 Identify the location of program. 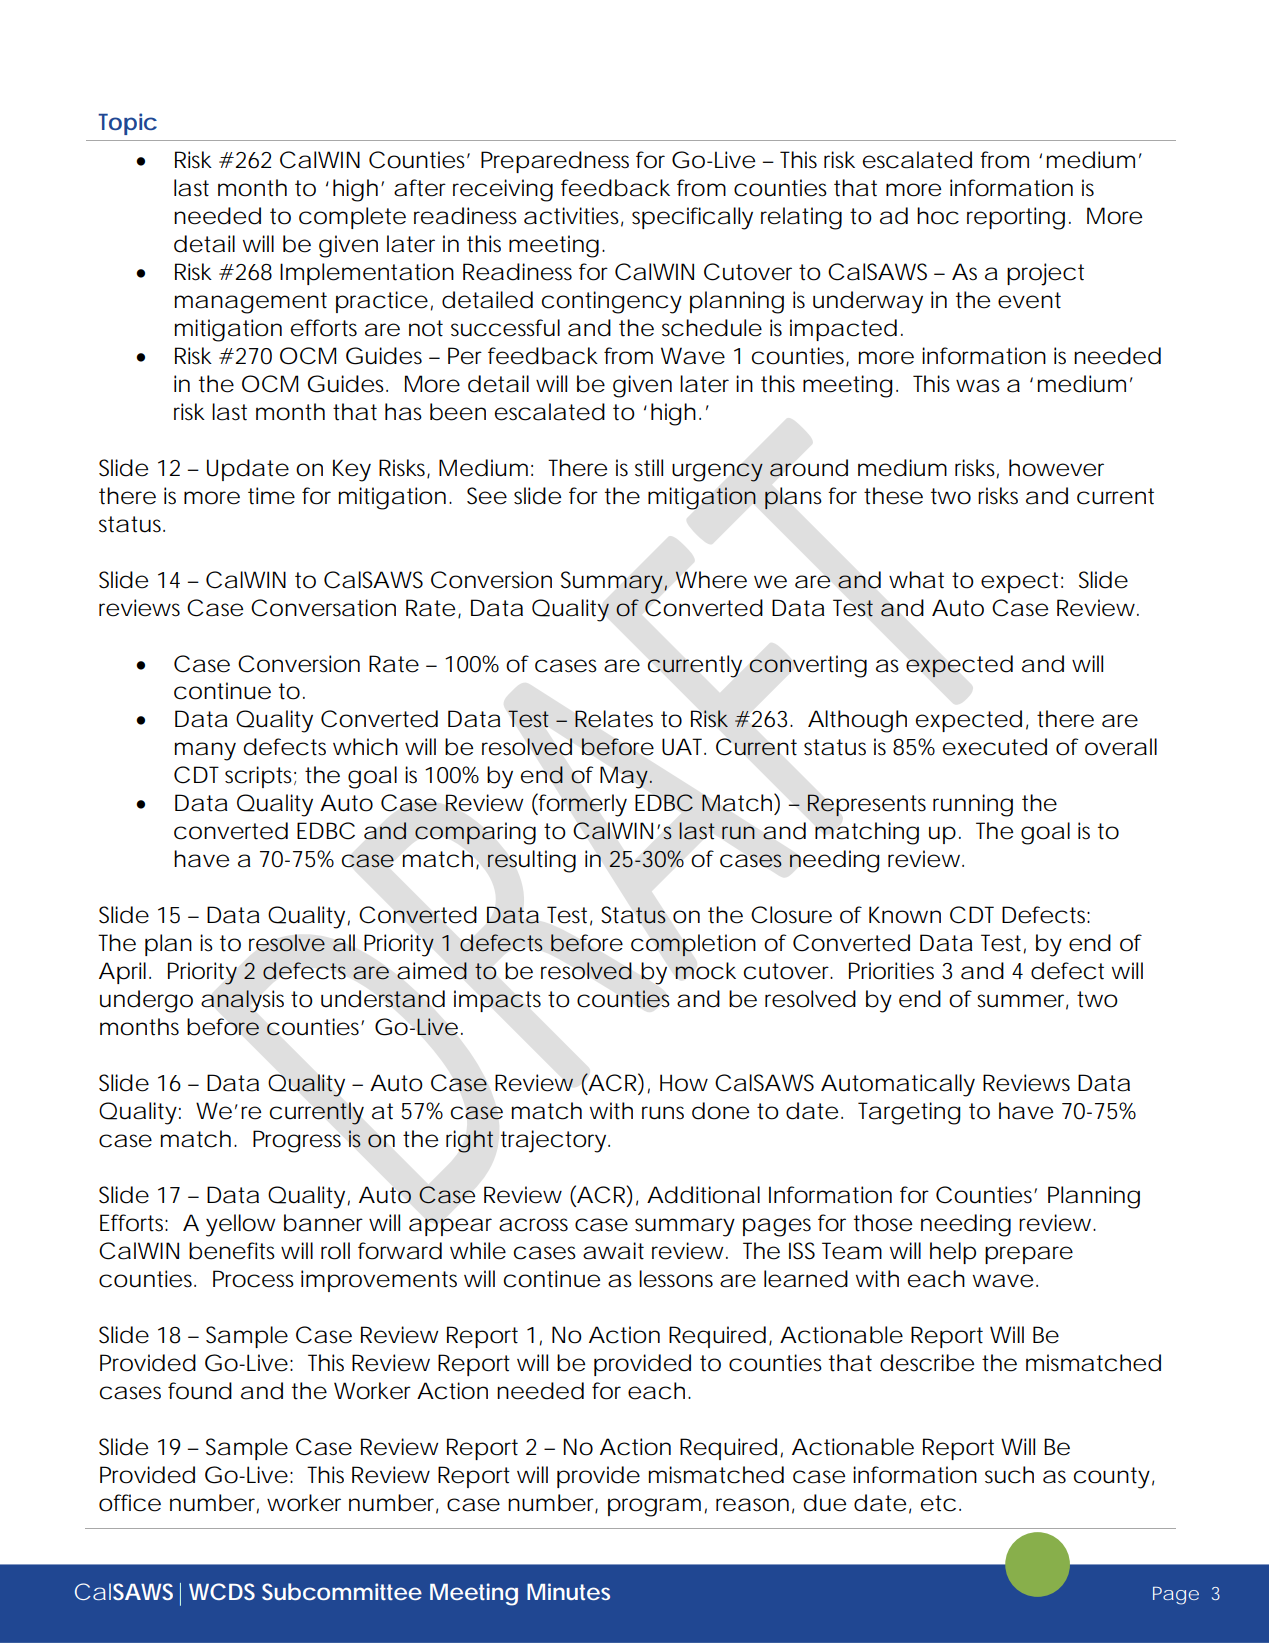
(653, 1507).
